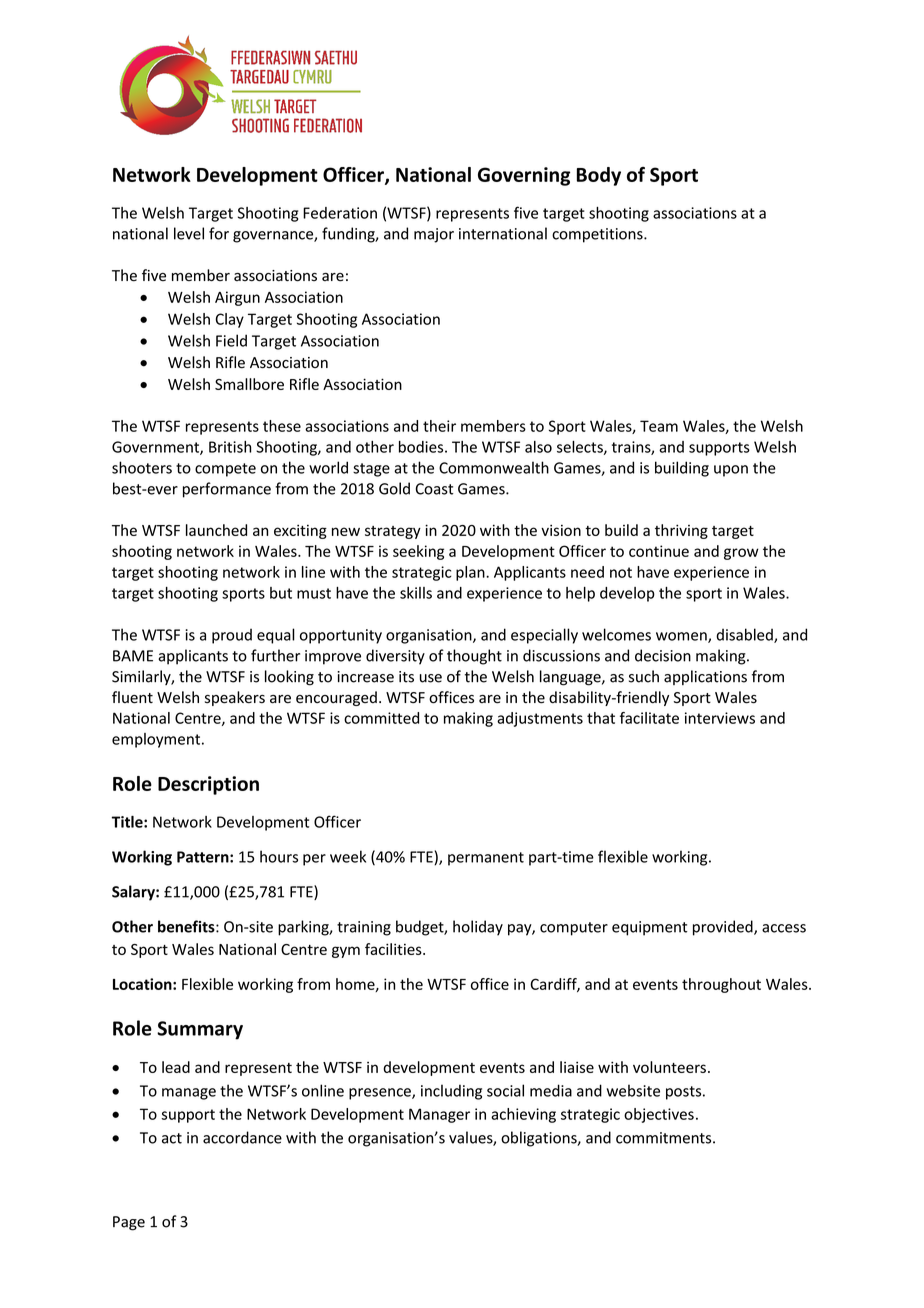  Describe the element at coordinates (235, 698) in the screenshot. I see `speakers` at that location.
